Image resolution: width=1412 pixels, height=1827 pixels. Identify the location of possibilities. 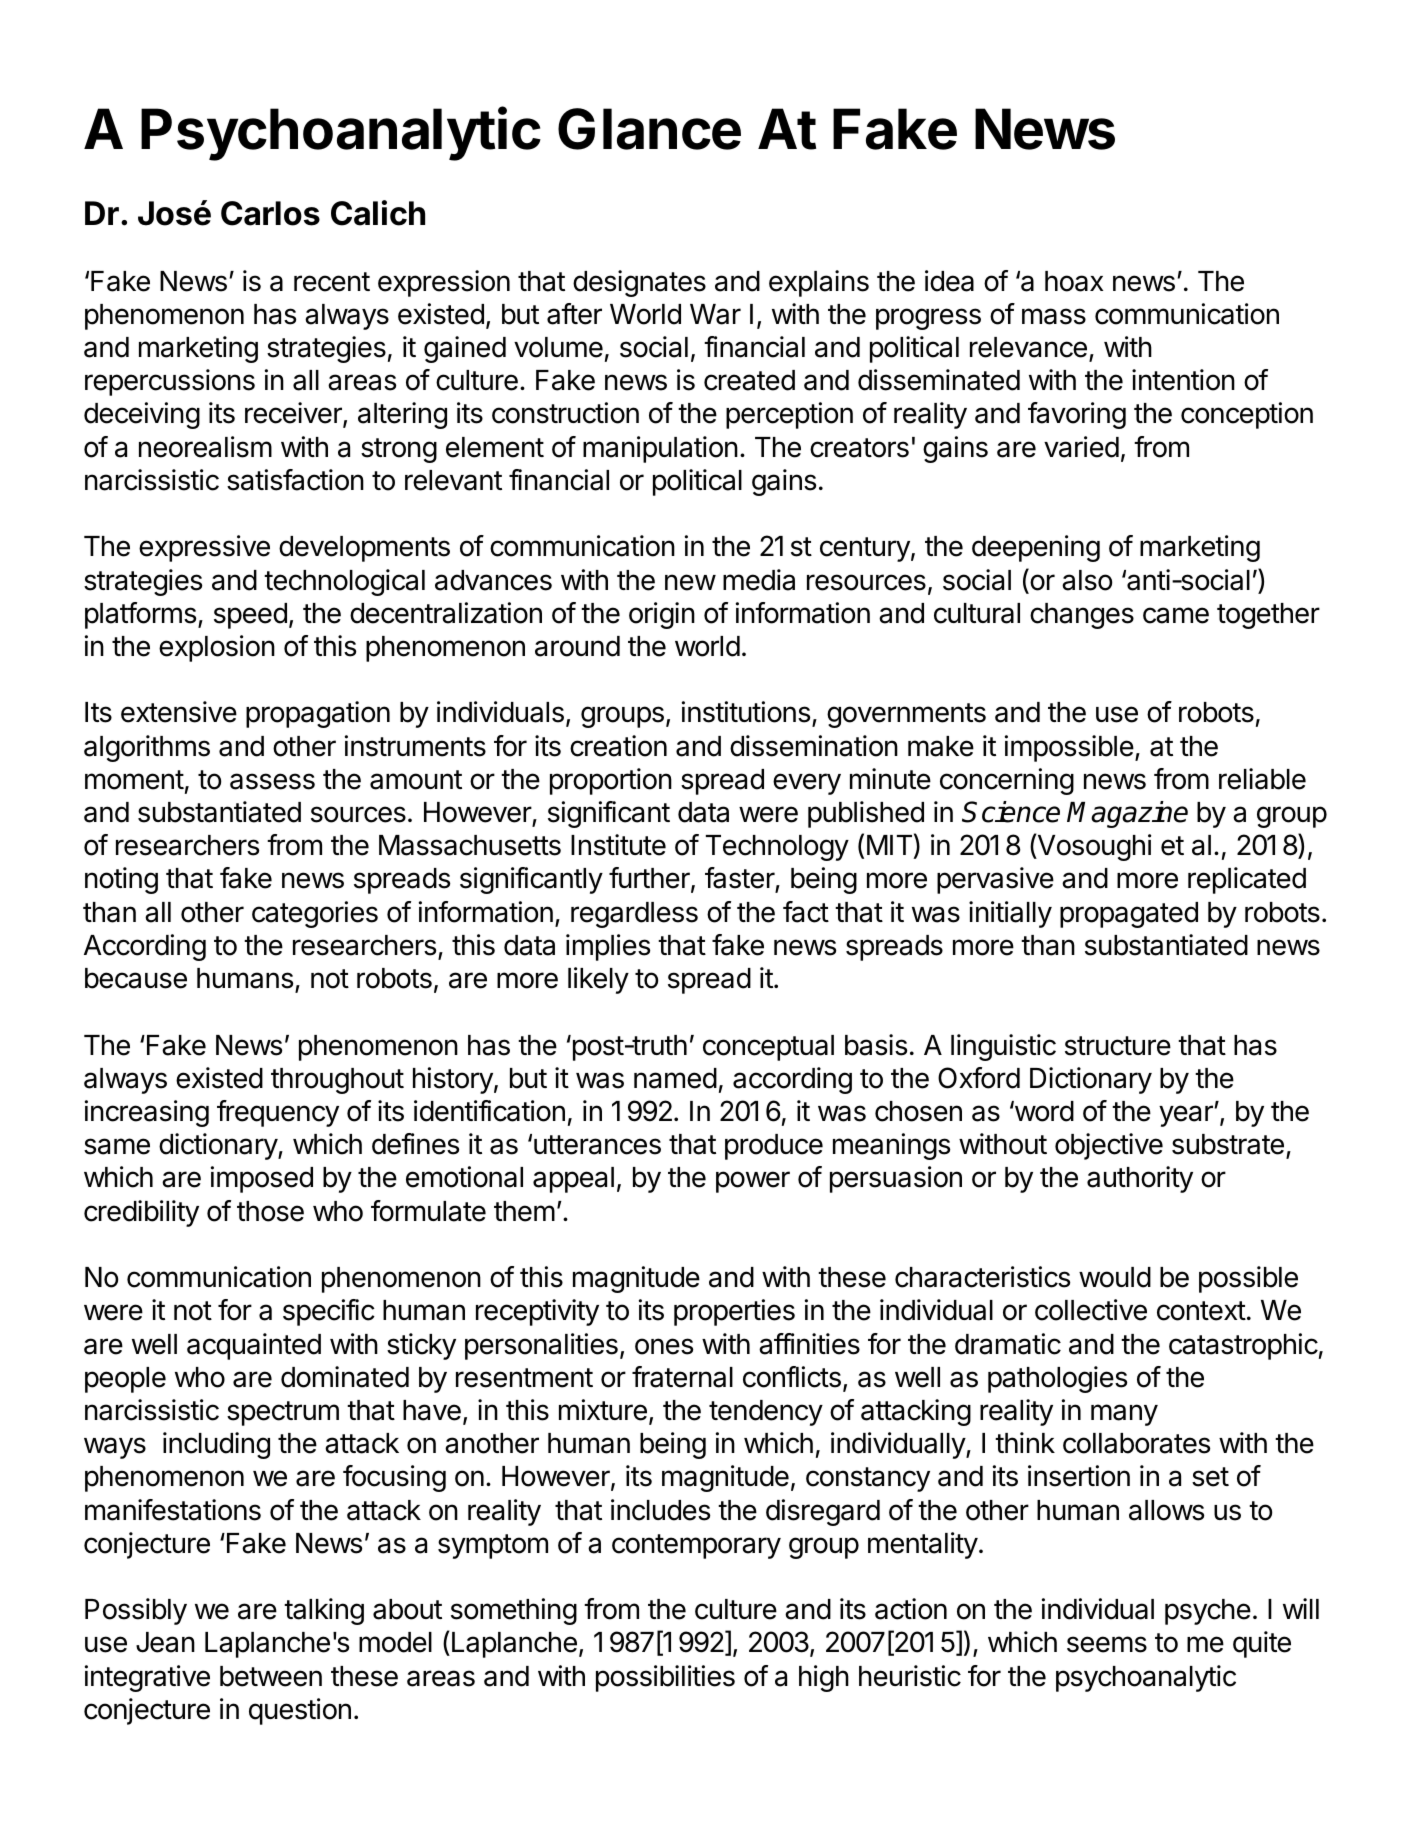
(665, 1678).
